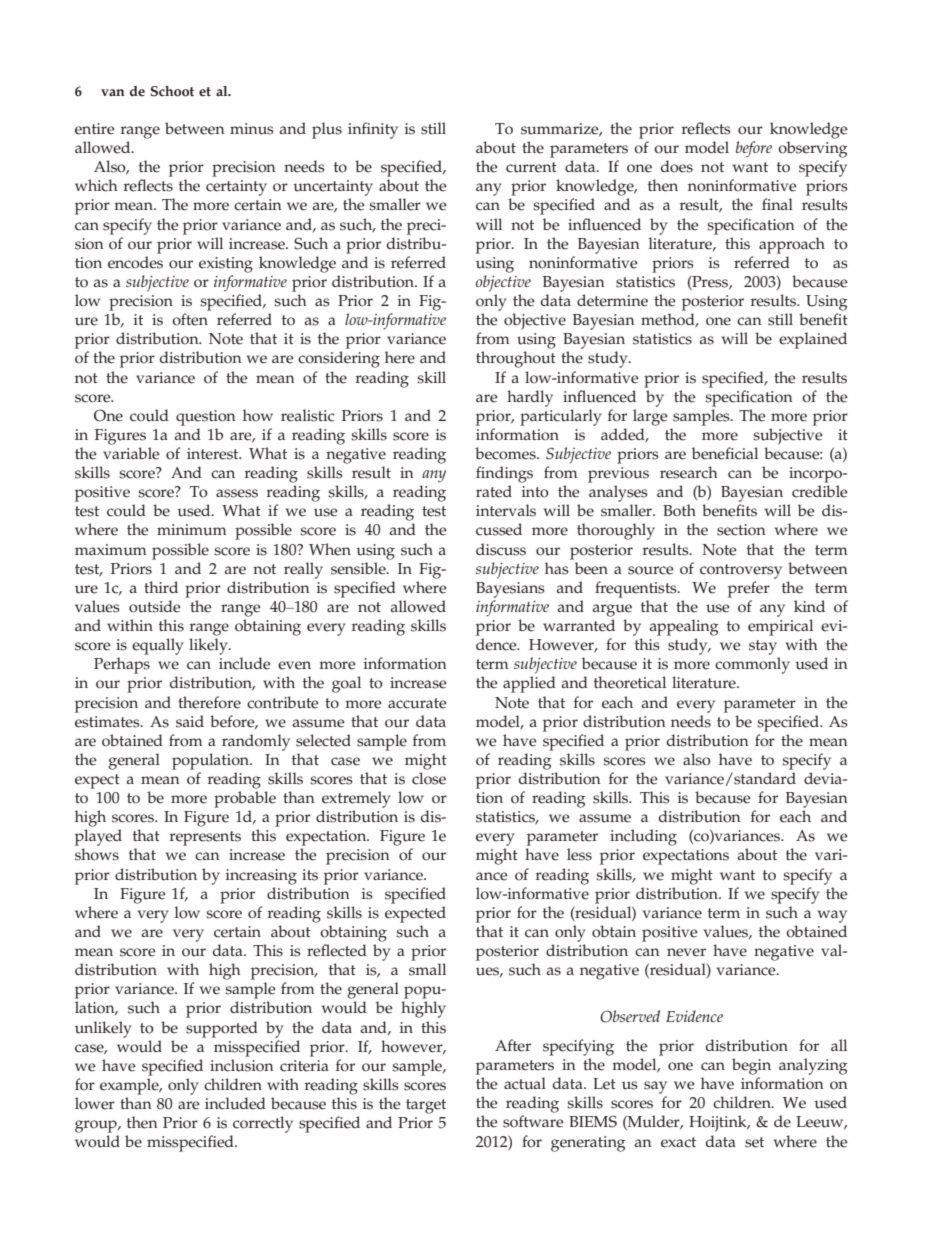 The height and width of the screenshot is (1251, 952). Describe the element at coordinates (429, 778) in the screenshot. I see `close` at that location.
